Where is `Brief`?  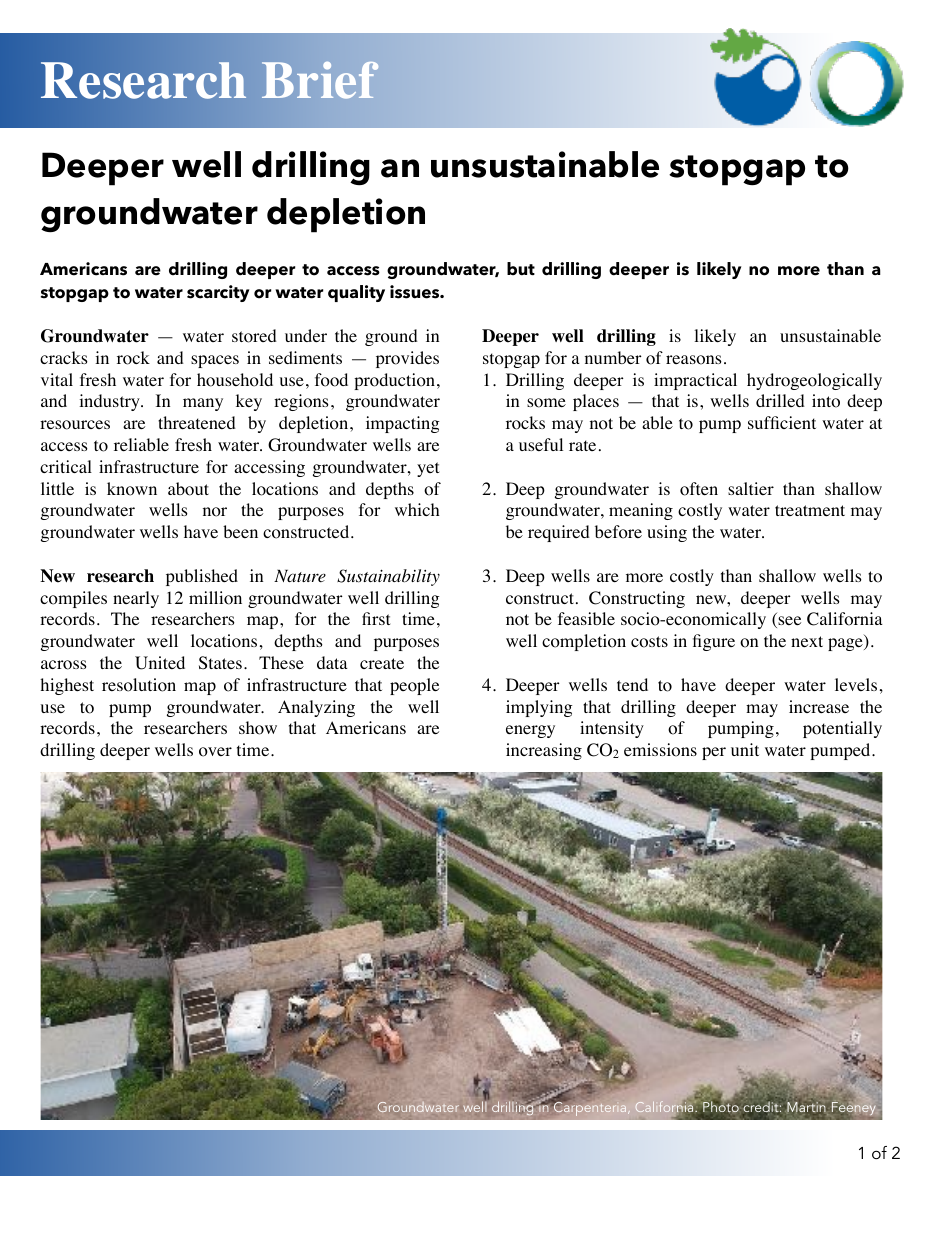
Brief is located at coordinates (320, 80).
